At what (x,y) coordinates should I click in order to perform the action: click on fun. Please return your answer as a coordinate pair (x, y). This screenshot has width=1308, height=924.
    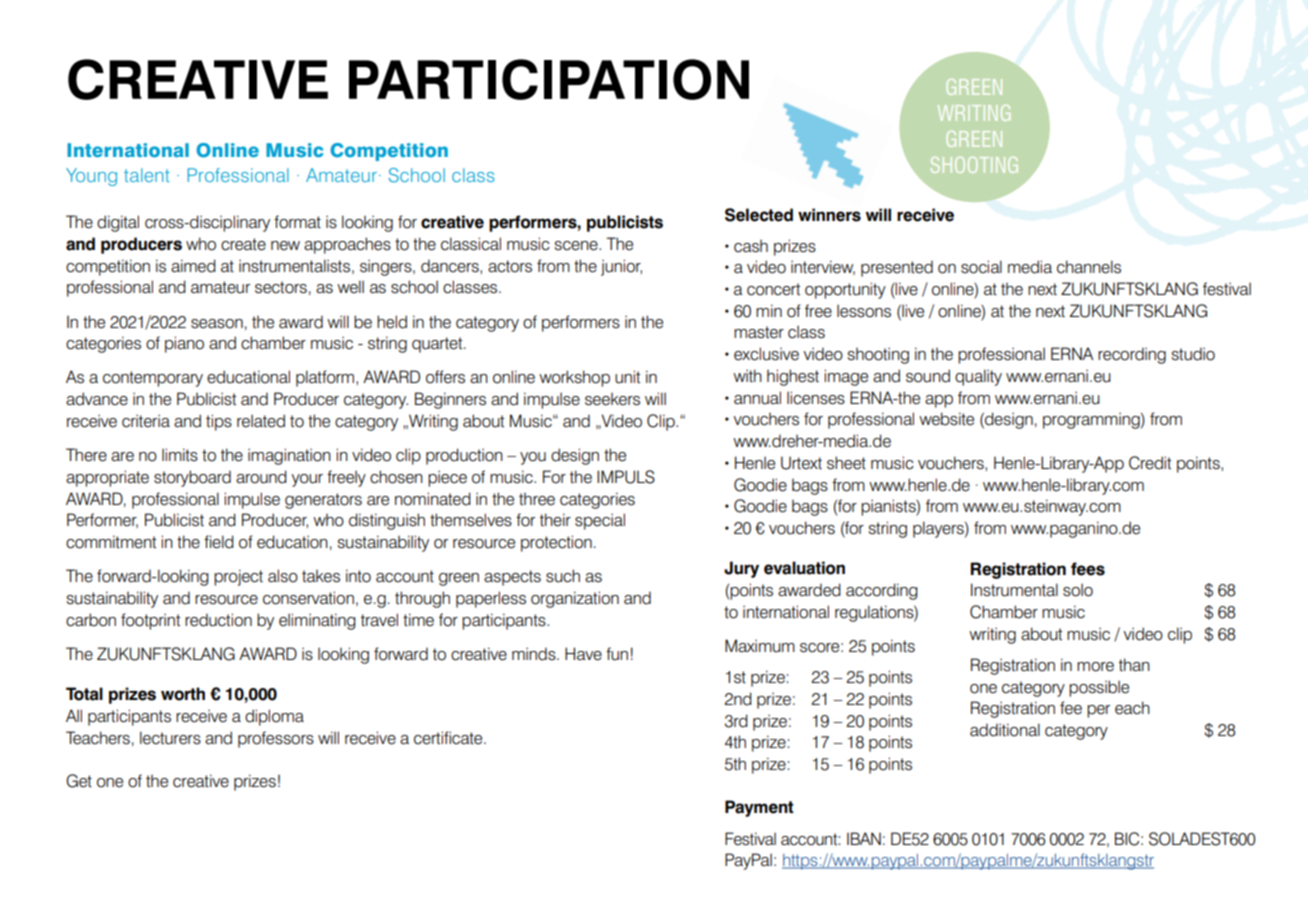
    Looking at the image, I should click on (617, 654).
